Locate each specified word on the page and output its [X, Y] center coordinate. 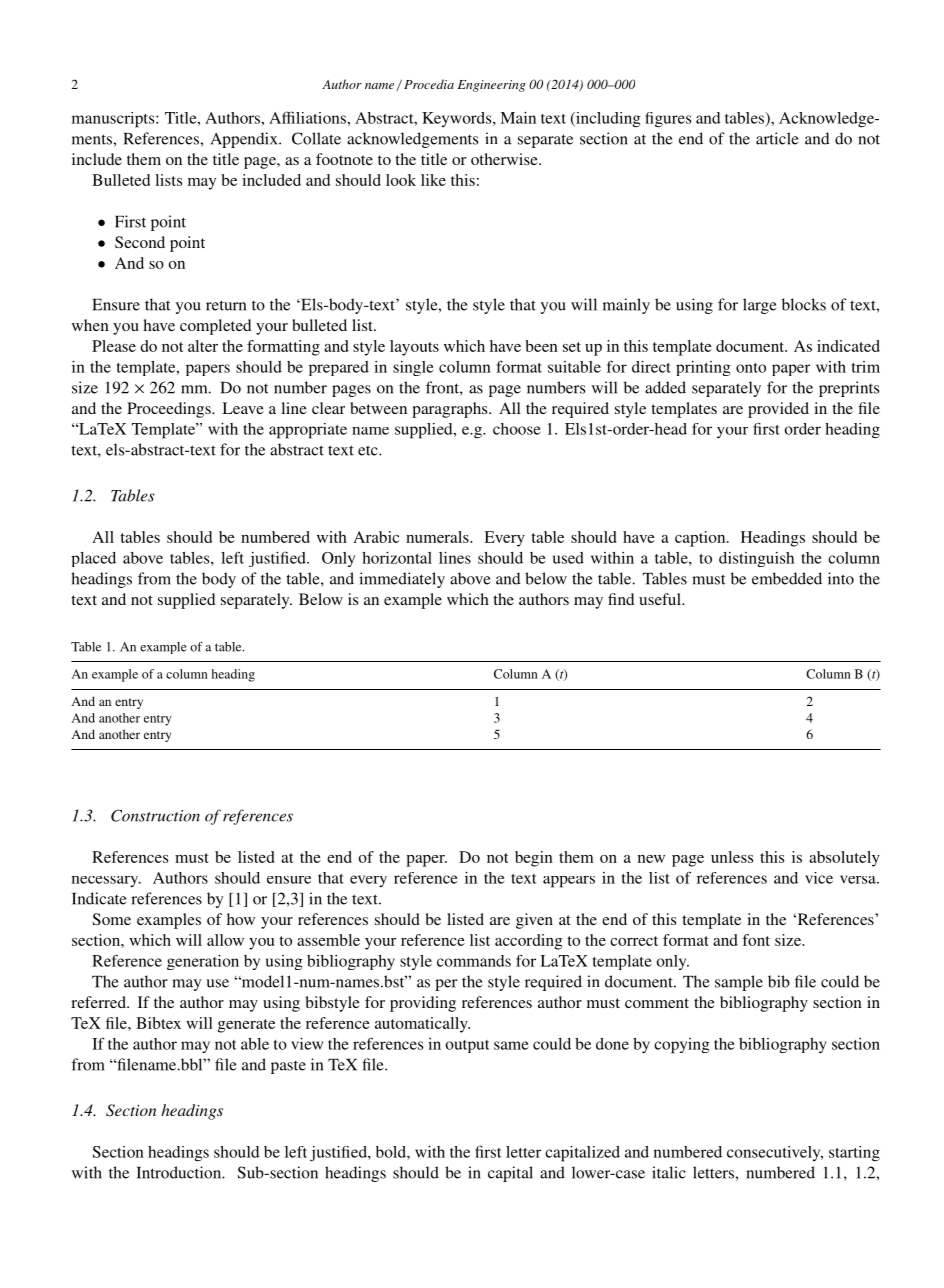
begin [534, 859]
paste [288, 1067]
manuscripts [114, 120]
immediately [402, 580]
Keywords [458, 119]
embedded [787, 578]
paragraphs [451, 410]
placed [93, 559]
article [777, 138]
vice [819, 878]
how [241, 919]
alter [203, 346]
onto [751, 368]
